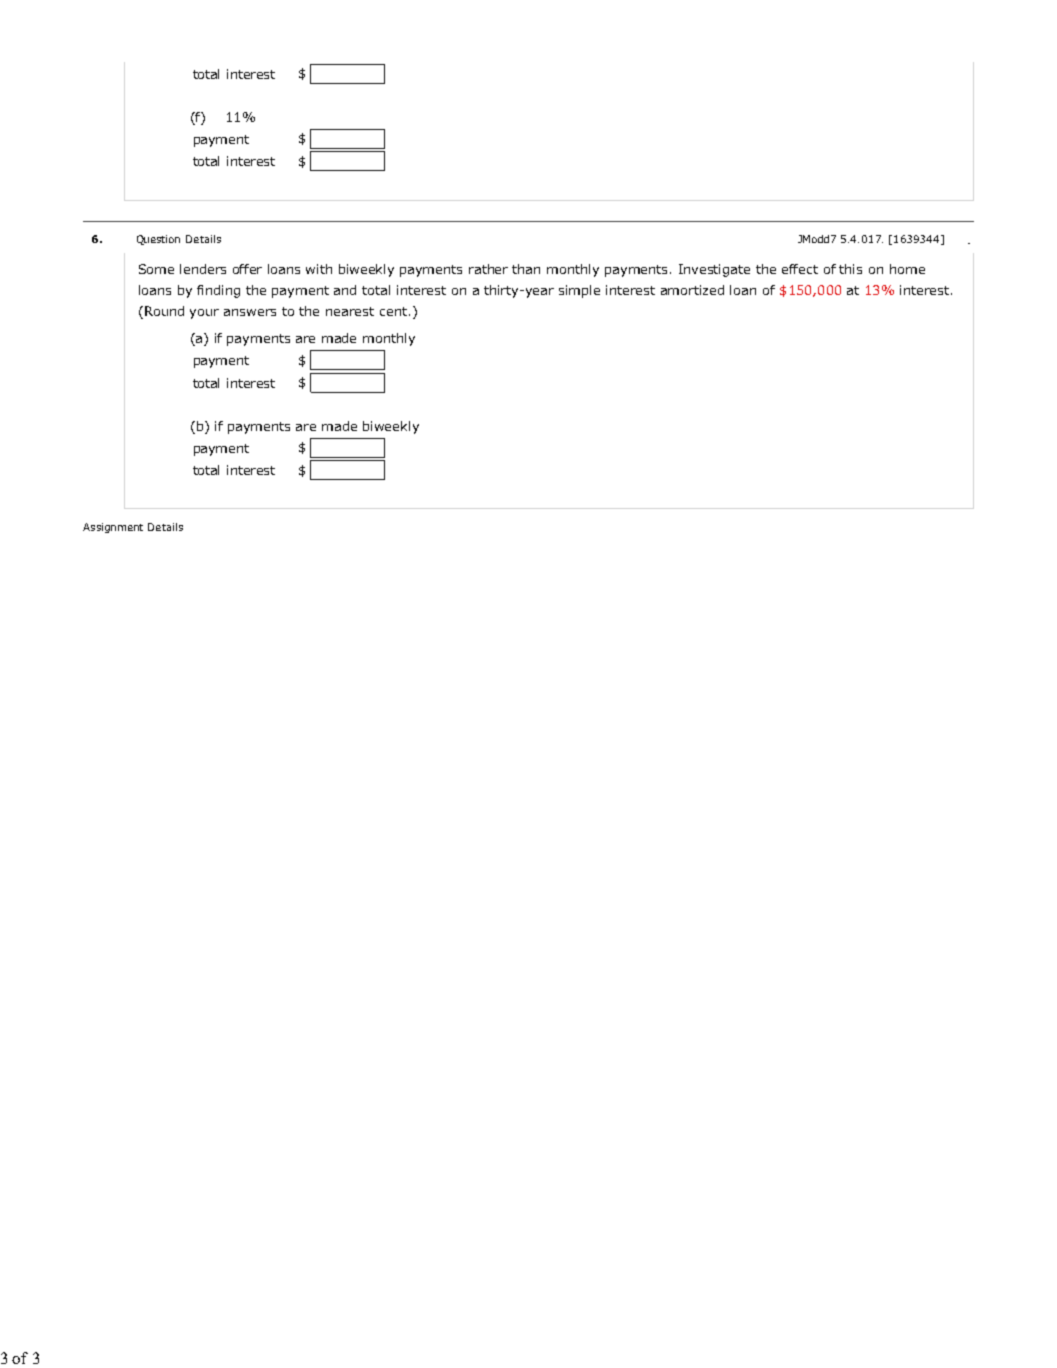  I want to click on Question, so click(158, 240).
